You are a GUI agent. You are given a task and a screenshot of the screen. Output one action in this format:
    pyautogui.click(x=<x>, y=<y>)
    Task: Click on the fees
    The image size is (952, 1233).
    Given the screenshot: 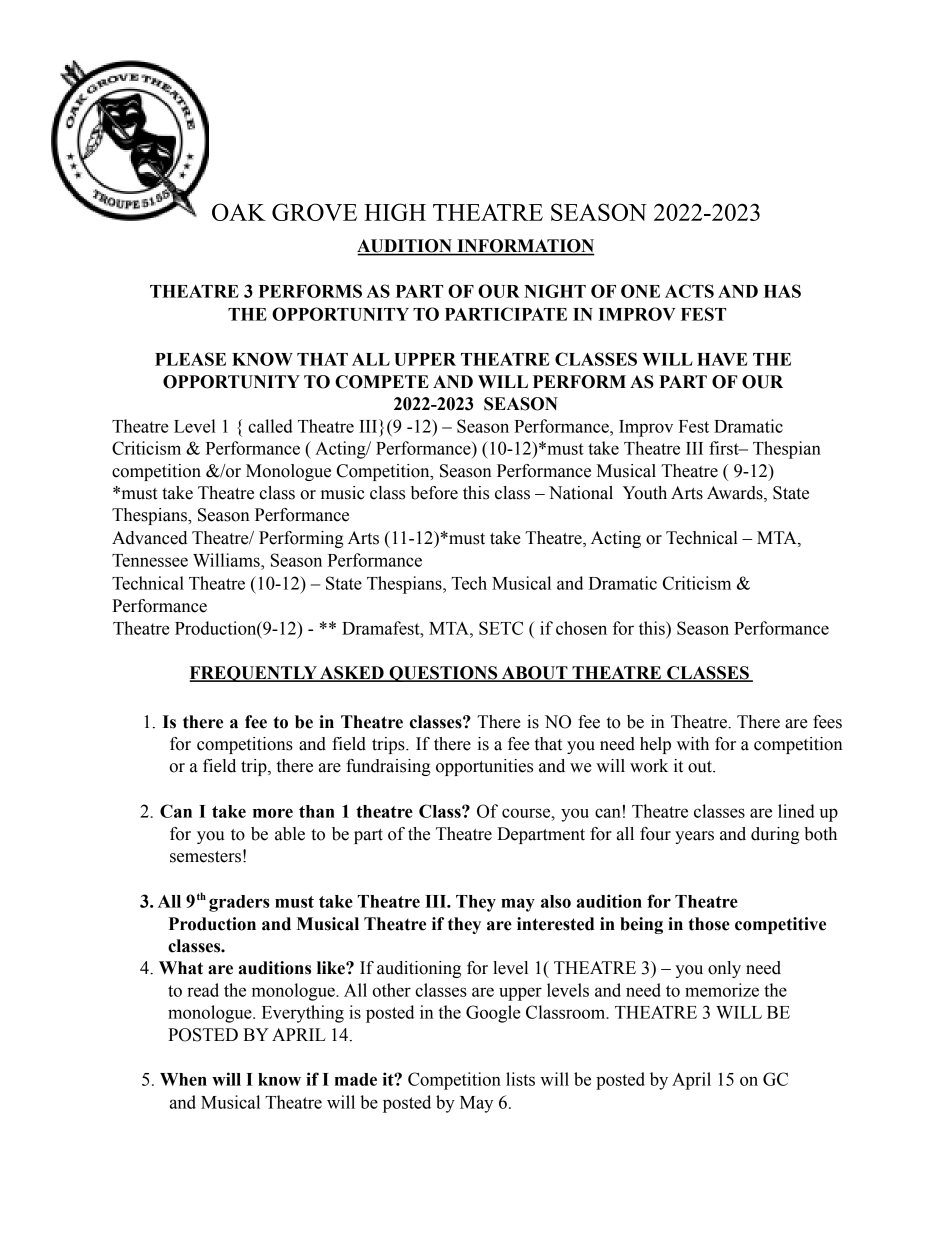 What is the action you would take?
    pyautogui.click(x=827, y=722)
